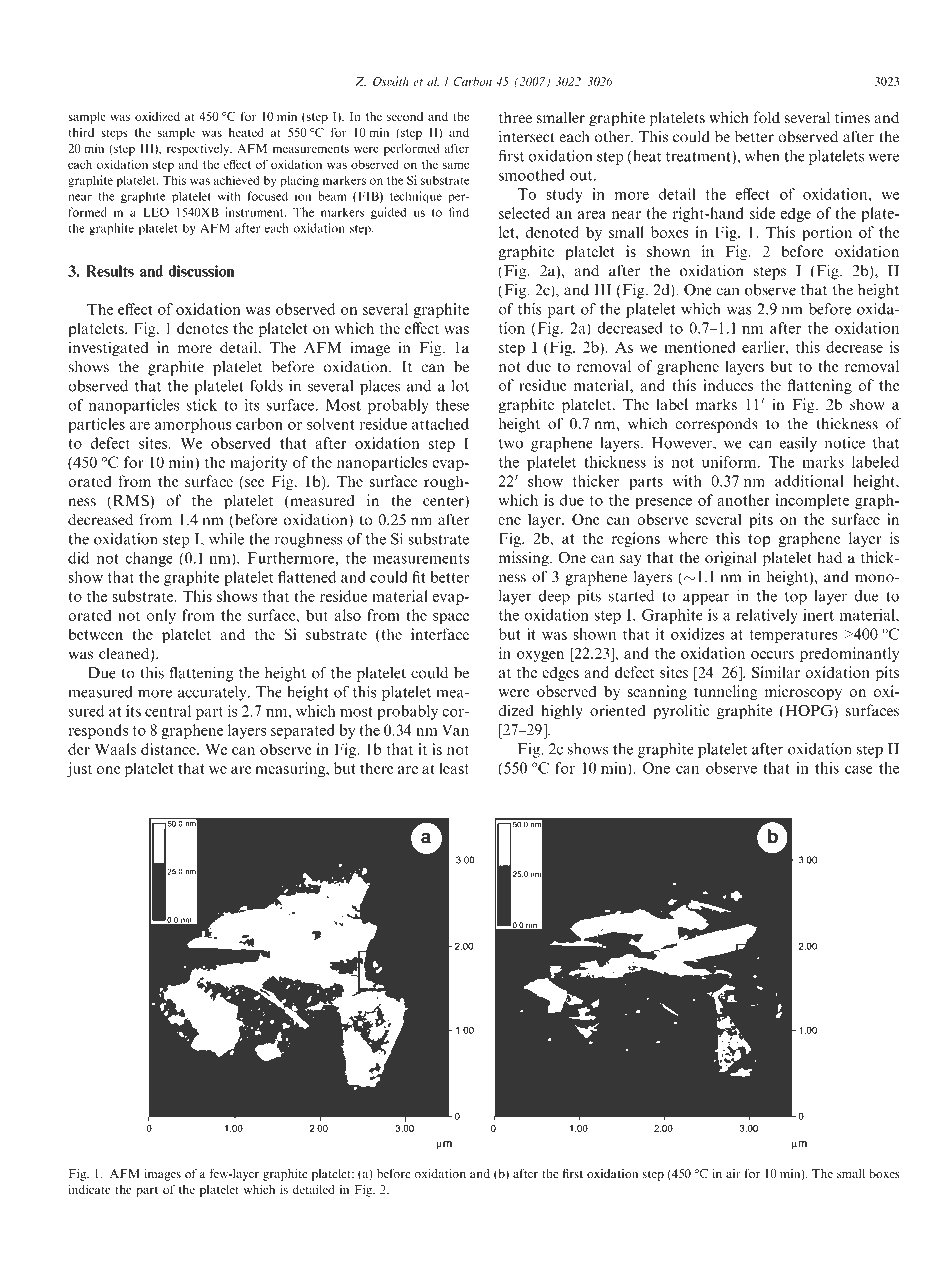 This screenshot has height=1270, width=952. I want to click on same, so click(456, 165).
